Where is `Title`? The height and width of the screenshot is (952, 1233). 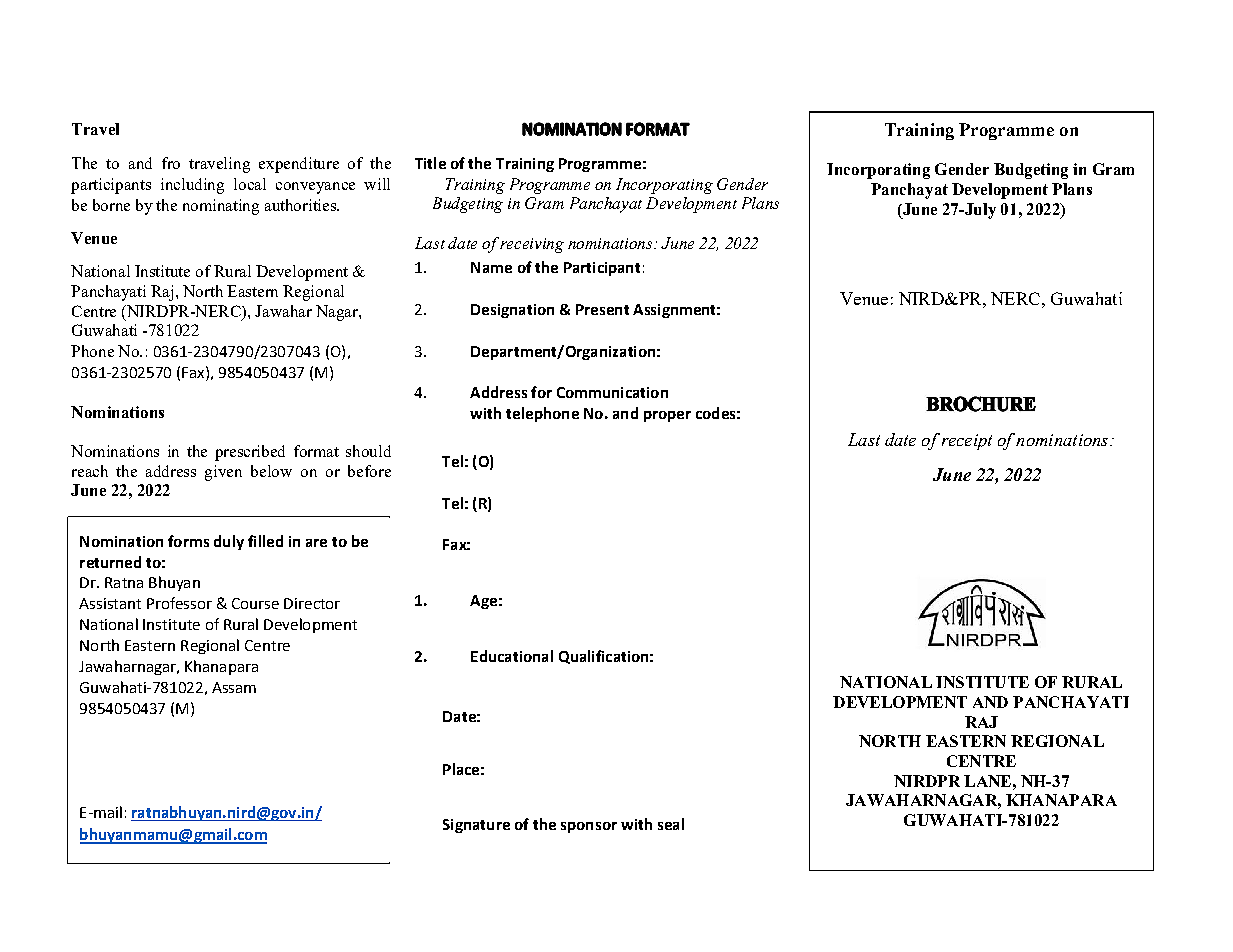 Title is located at coordinates (430, 163).
